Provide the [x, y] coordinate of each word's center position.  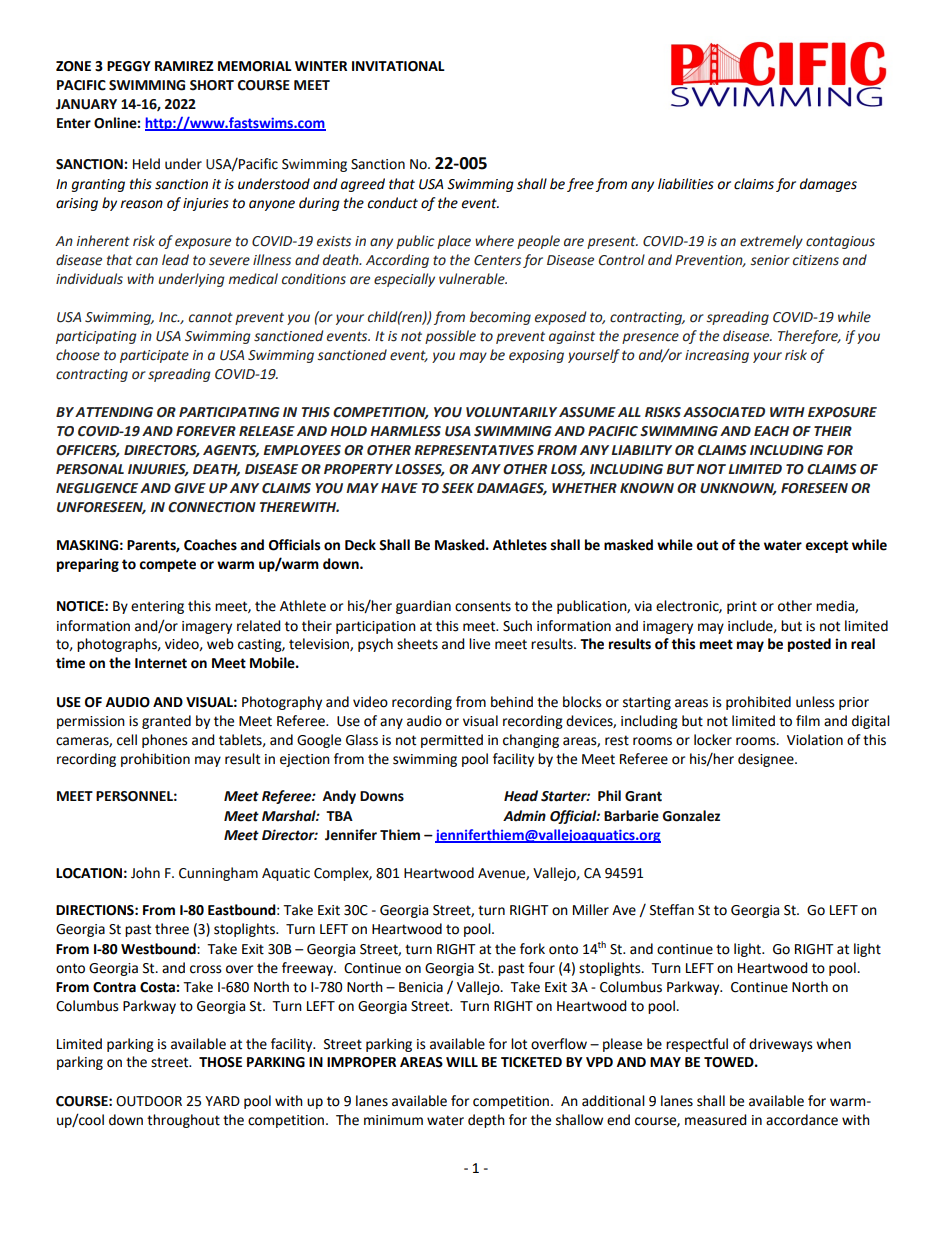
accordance [802, 1120]
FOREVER [206, 431]
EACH [771, 431]
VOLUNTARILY [511, 412]
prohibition [155, 760]
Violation [815, 740]
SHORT [212, 85]
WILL [462, 1062]
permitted [452, 741]
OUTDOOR [149, 1101]
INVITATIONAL [398, 66]
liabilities [686, 184]
